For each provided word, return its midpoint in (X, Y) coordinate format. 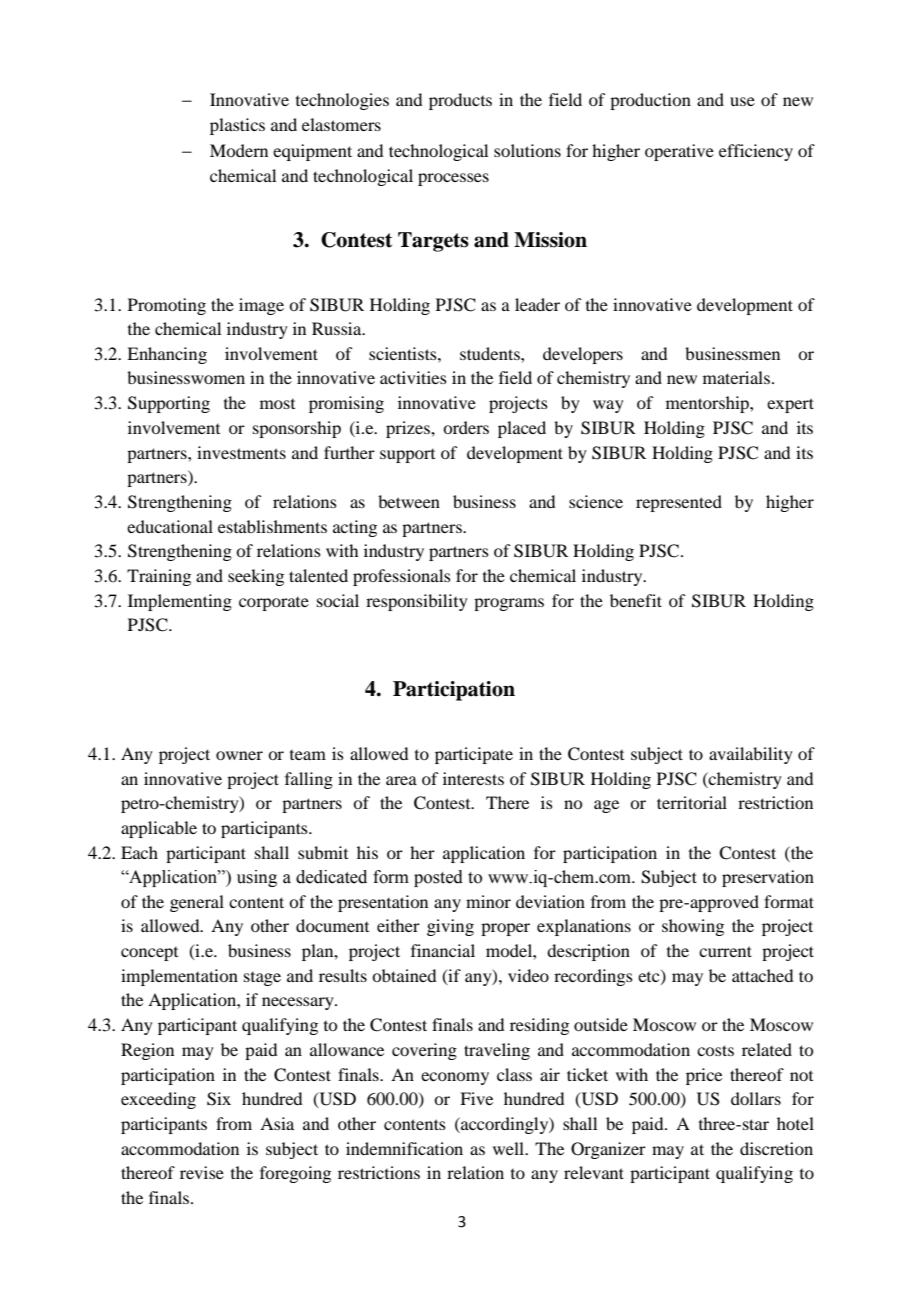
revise (202, 1172)
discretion (776, 1148)
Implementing (180, 602)
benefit (636, 600)
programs (509, 604)
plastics (237, 126)
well (510, 1148)
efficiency (756, 152)
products (460, 101)
